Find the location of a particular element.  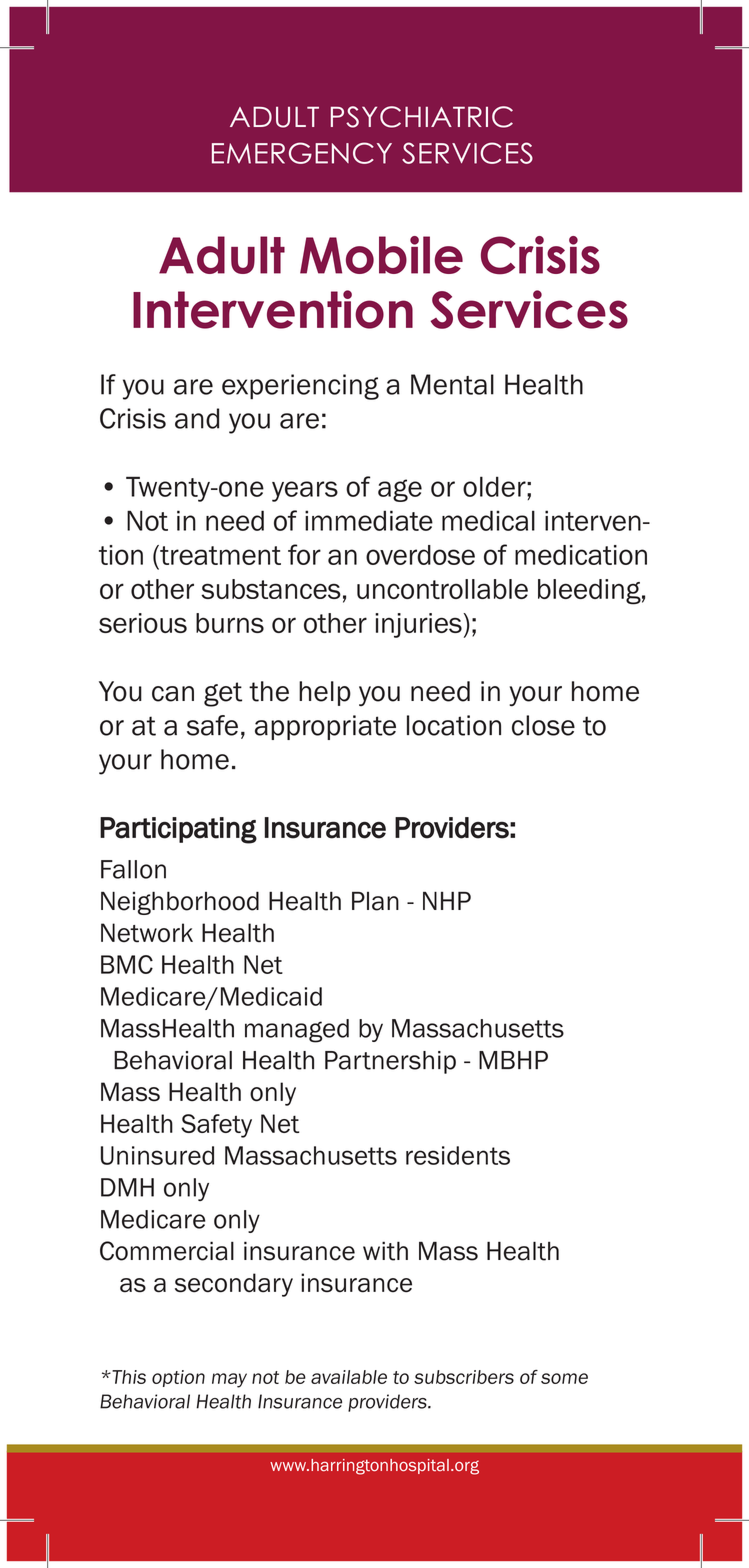

Commercial is located at coordinates (167, 1251).
